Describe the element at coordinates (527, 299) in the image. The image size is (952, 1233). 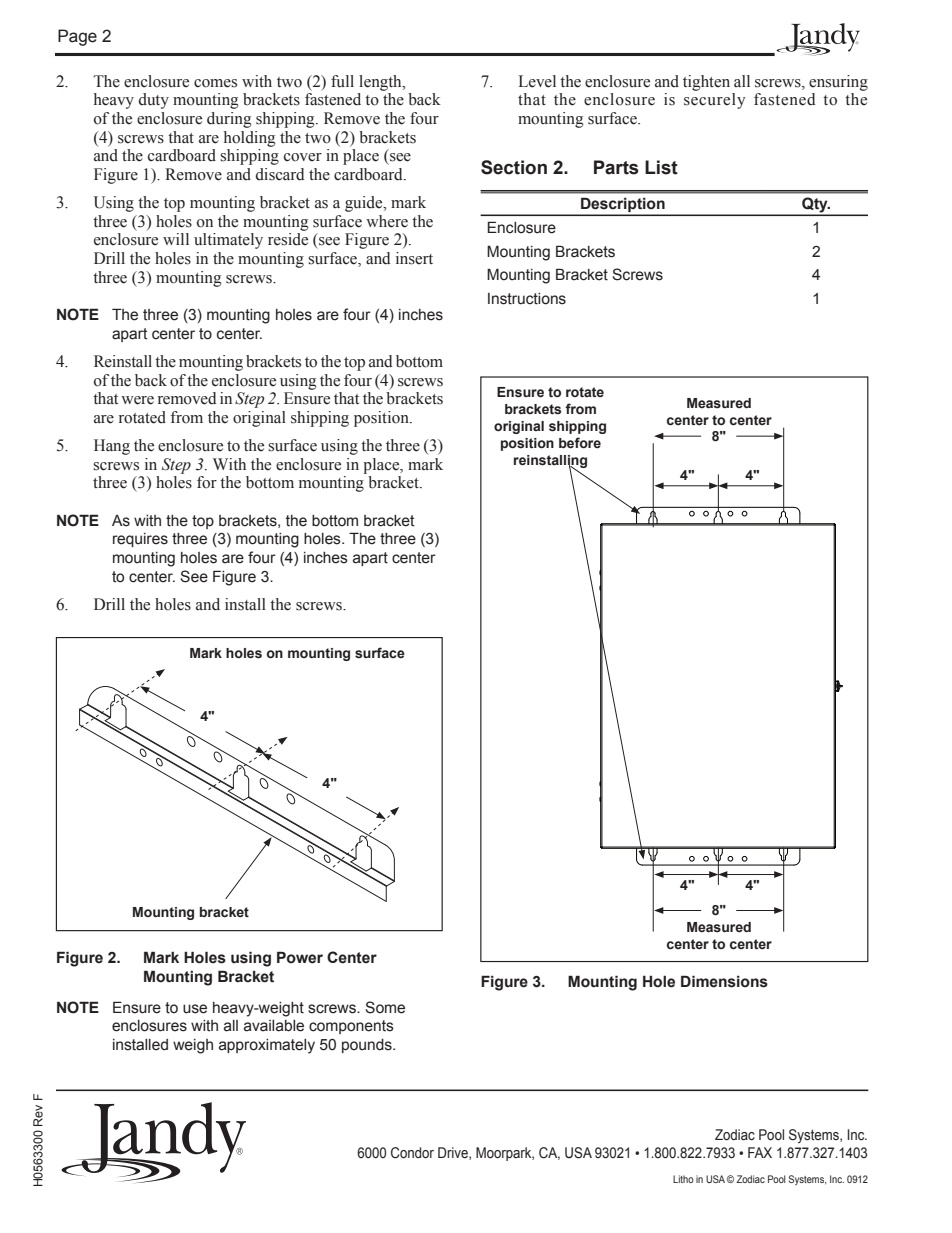
I see `Instructions` at that location.
